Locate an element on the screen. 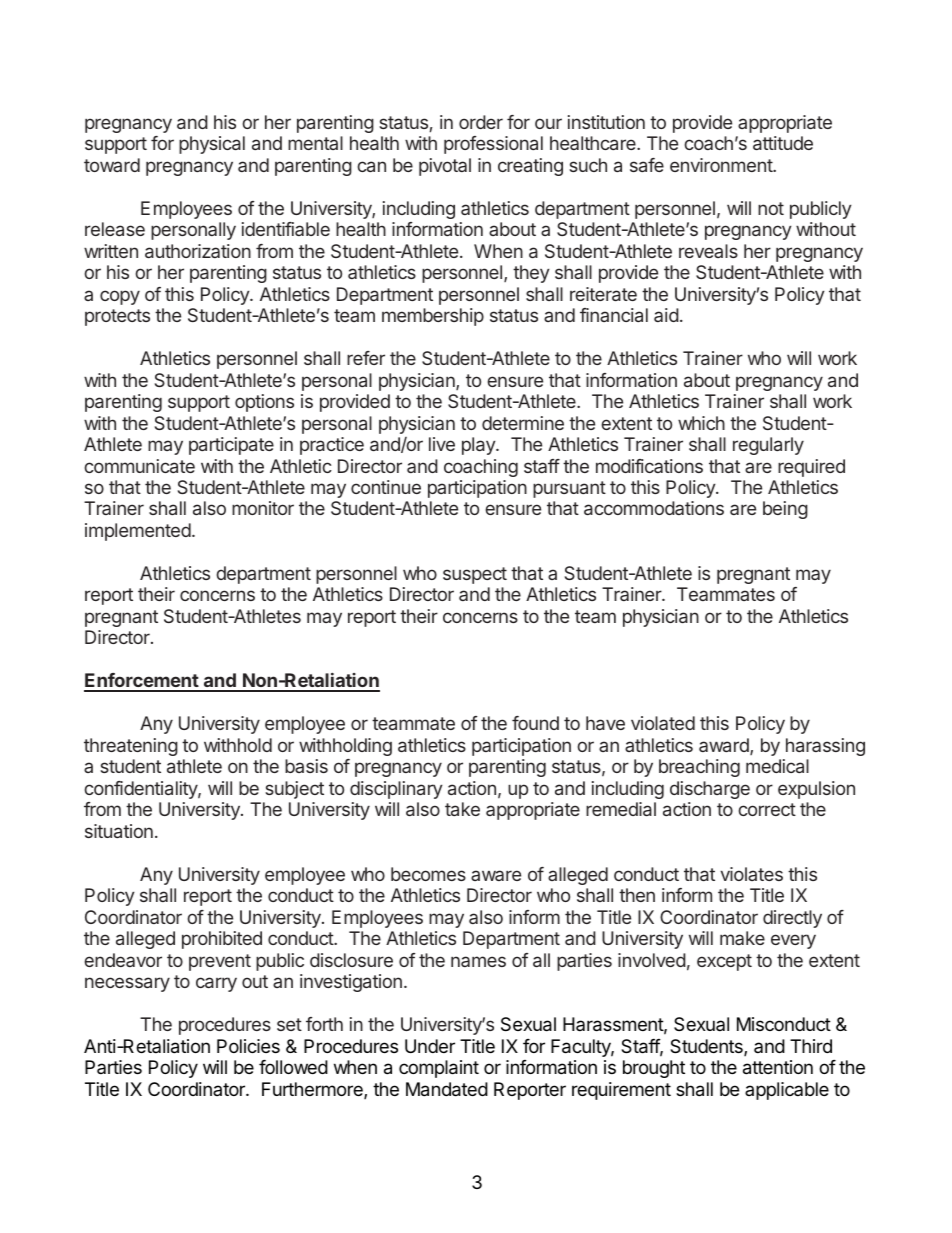  Policies is located at coordinates (248, 1046).
